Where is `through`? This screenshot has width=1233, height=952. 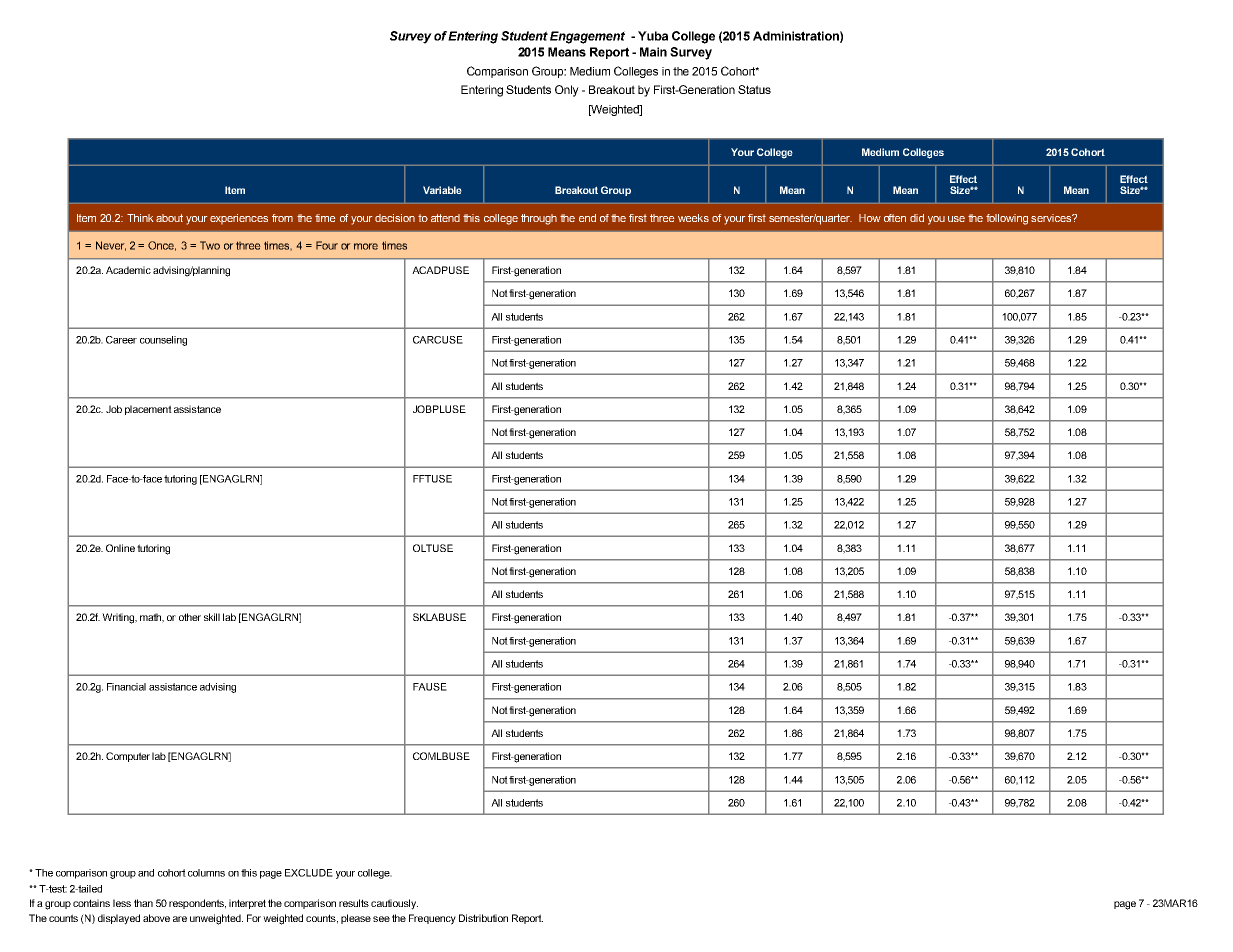 through is located at coordinates (539, 219).
